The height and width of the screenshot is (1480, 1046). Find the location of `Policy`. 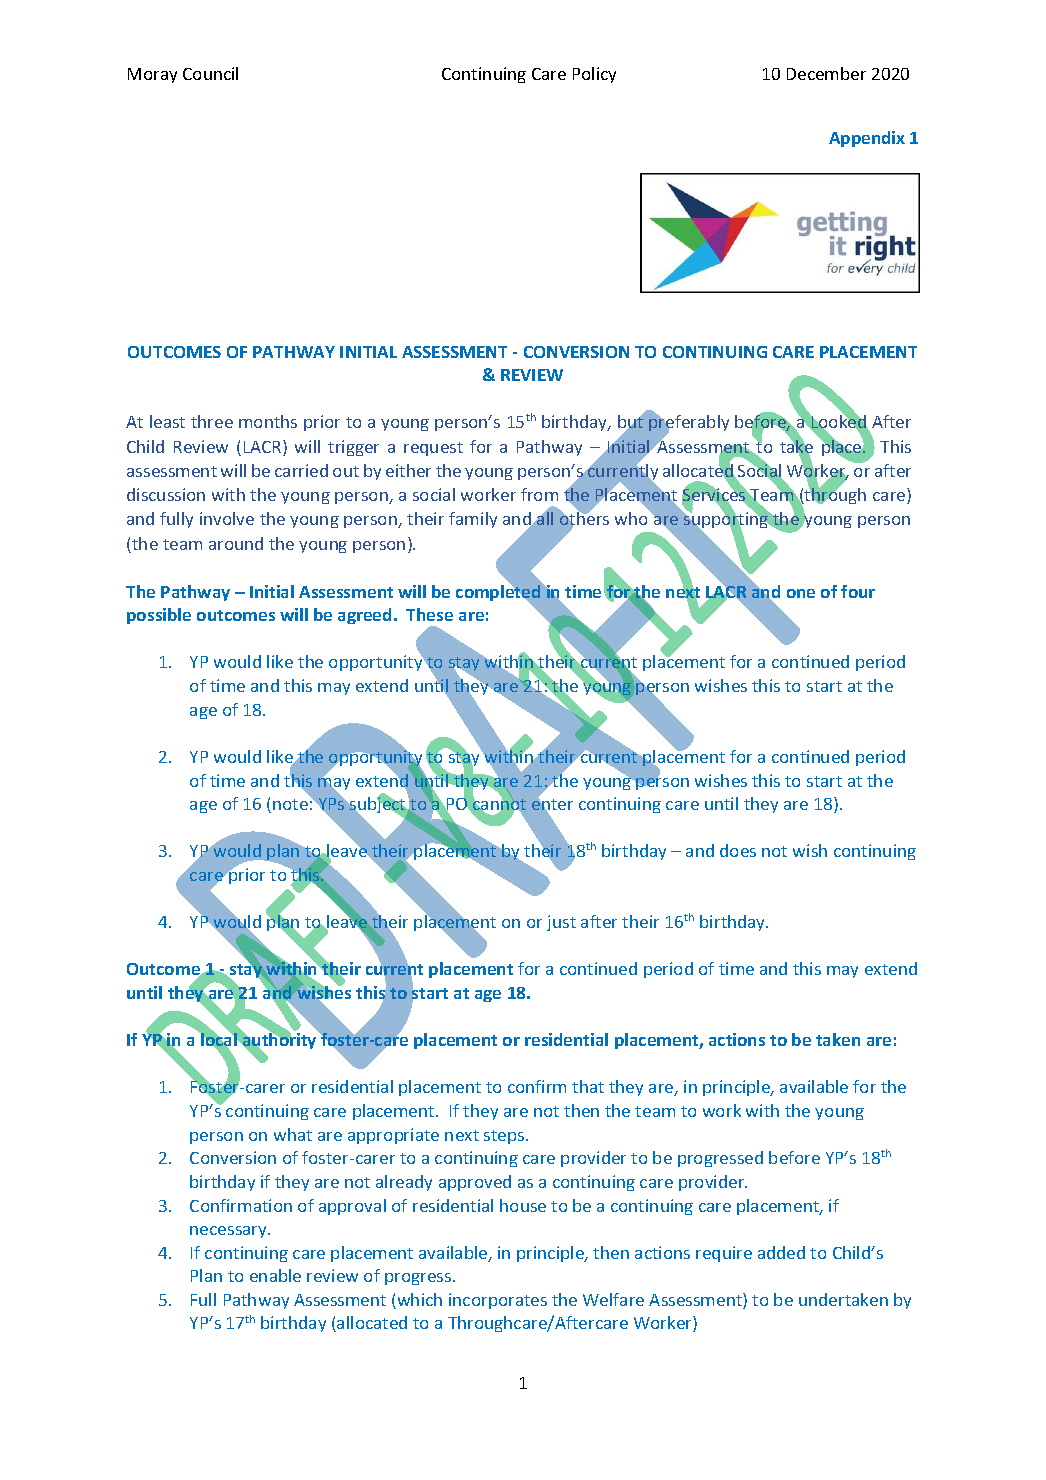

Policy is located at coordinates (594, 75).
